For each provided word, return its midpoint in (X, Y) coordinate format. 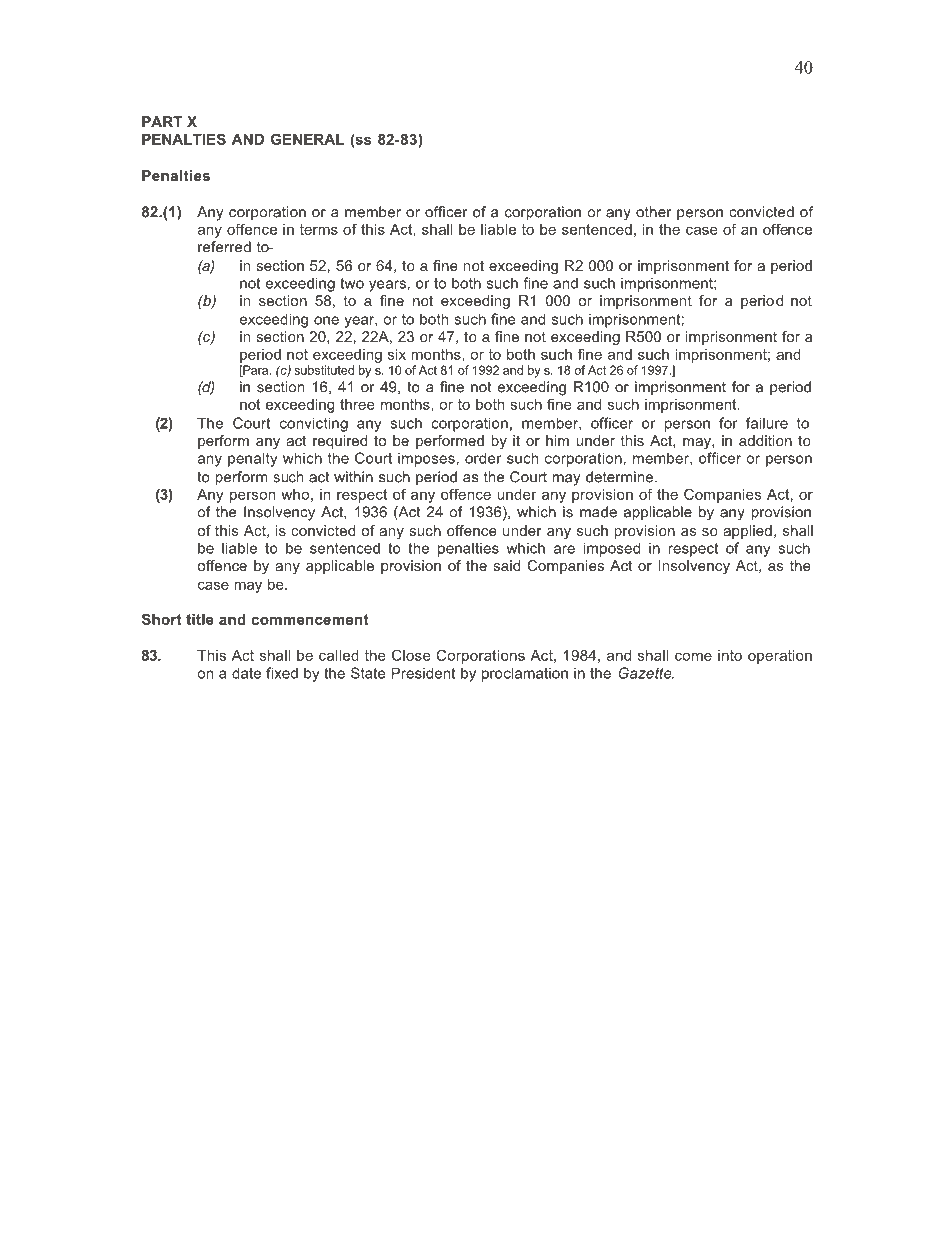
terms (318, 229)
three (357, 404)
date (246, 673)
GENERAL (307, 139)
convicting (314, 424)
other (654, 212)
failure (767, 423)
